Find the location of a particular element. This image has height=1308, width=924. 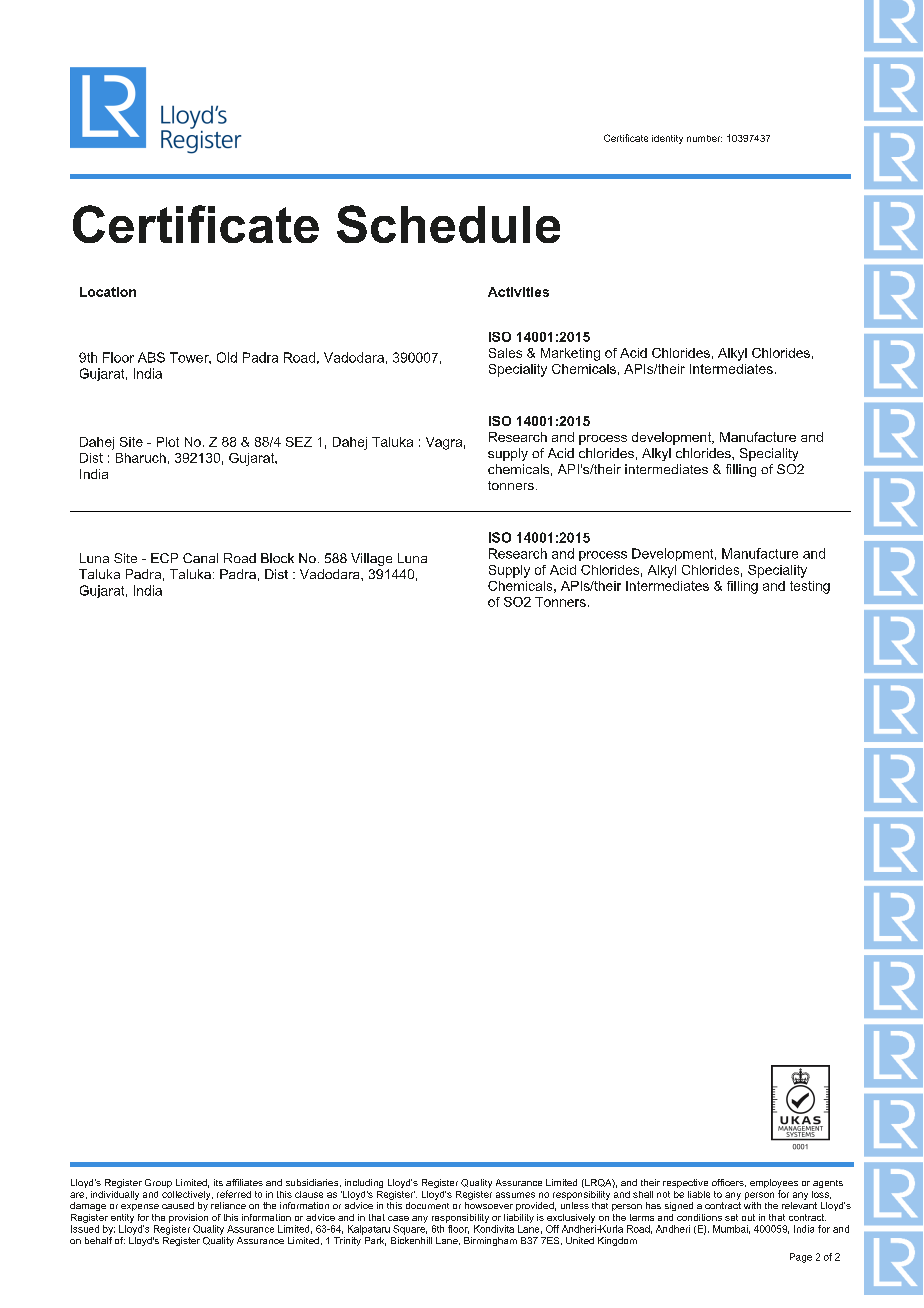

provision is located at coordinates (188, 1218).
